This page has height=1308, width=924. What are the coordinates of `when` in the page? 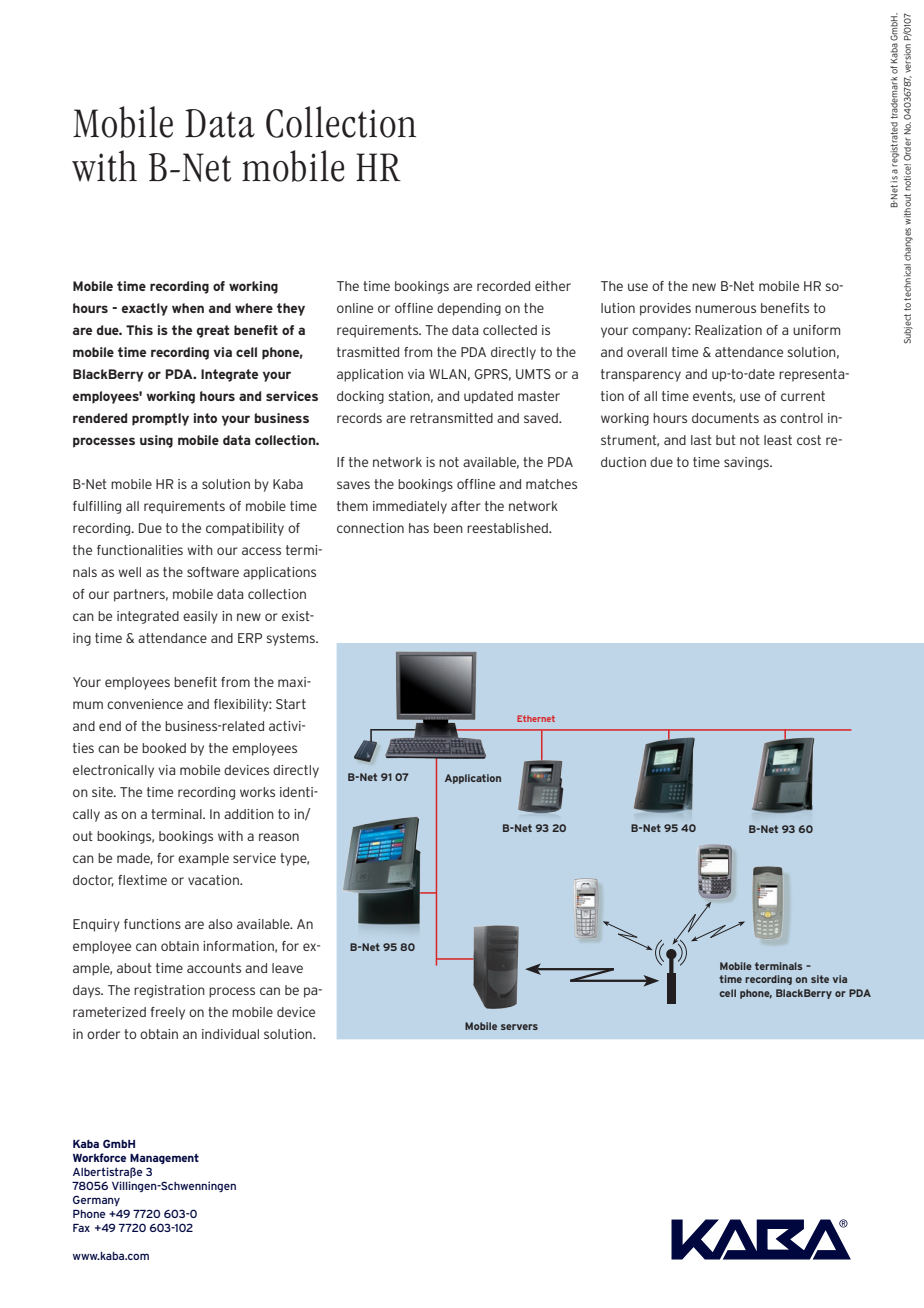 It's located at (188, 308).
